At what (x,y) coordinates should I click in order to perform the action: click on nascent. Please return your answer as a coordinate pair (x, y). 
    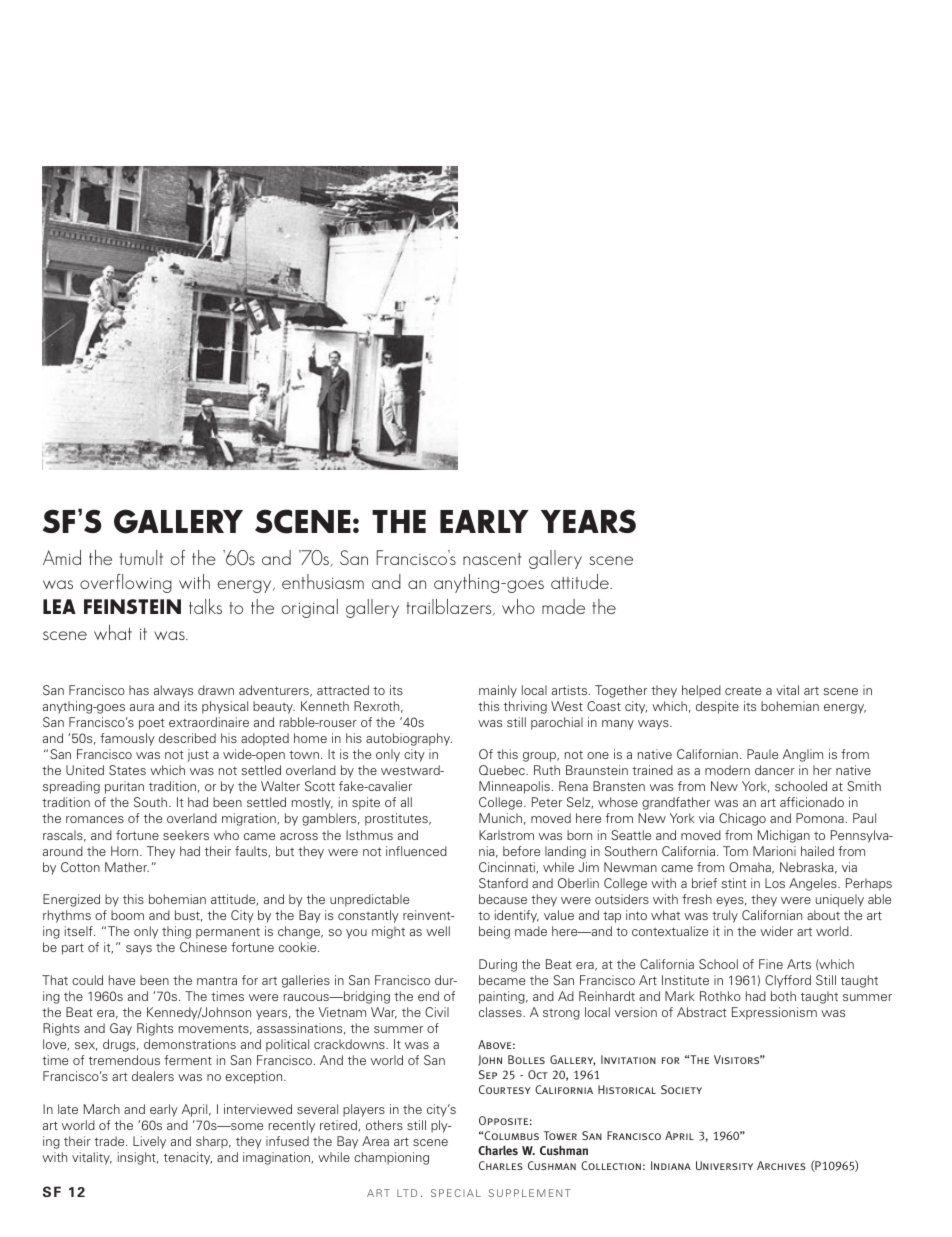
    Looking at the image, I should click on (492, 559).
